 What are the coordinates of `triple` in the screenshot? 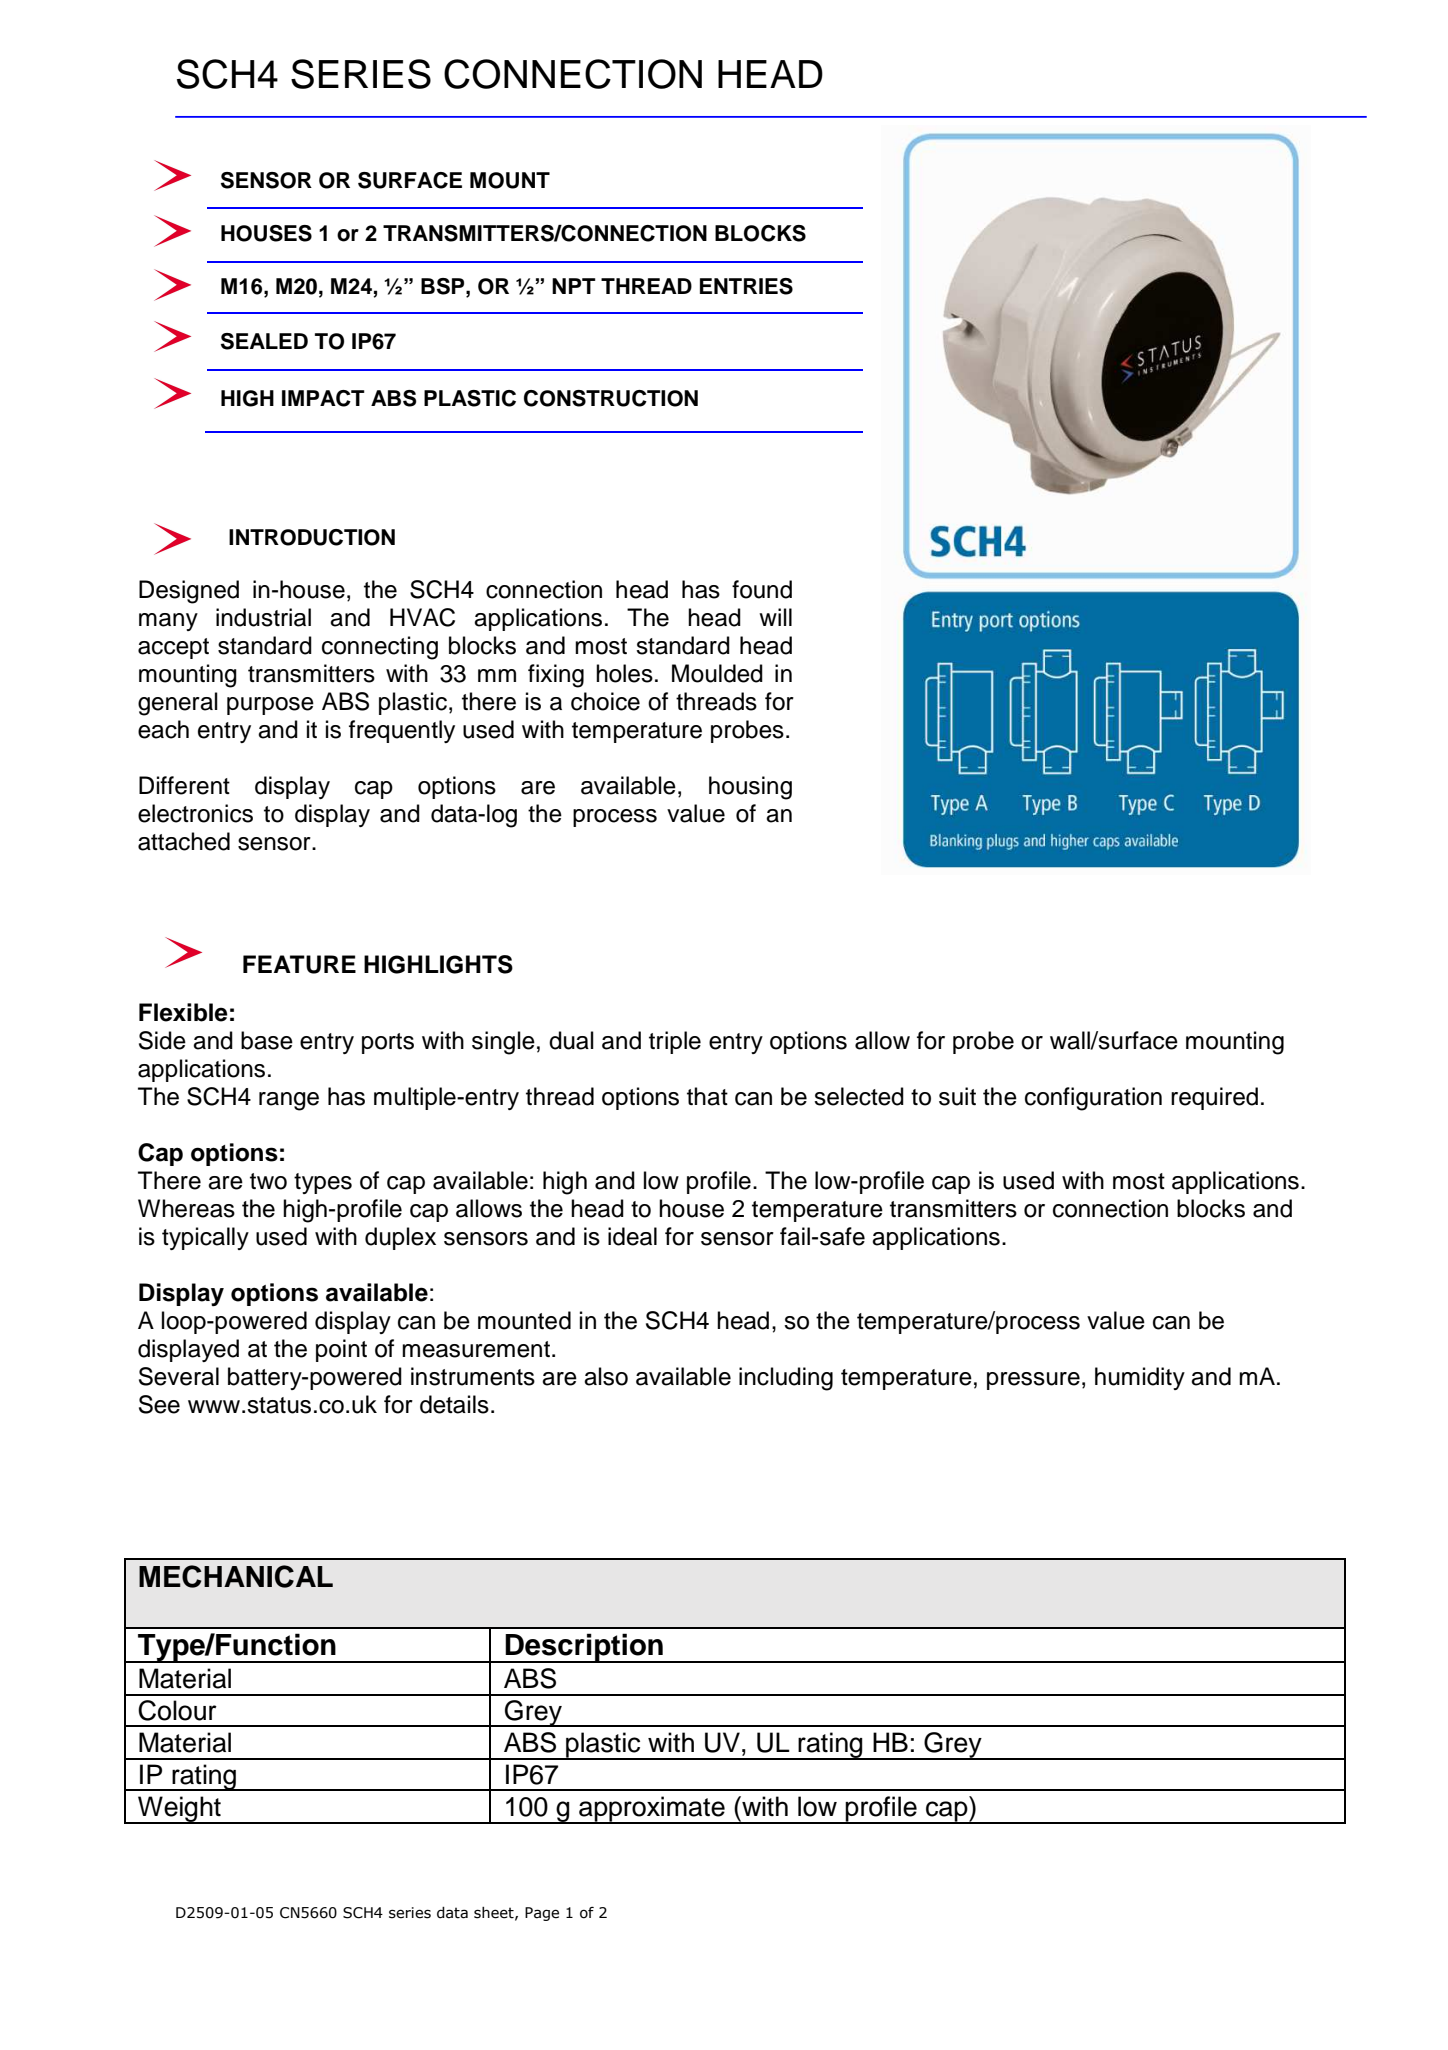 It's located at (675, 1042).
